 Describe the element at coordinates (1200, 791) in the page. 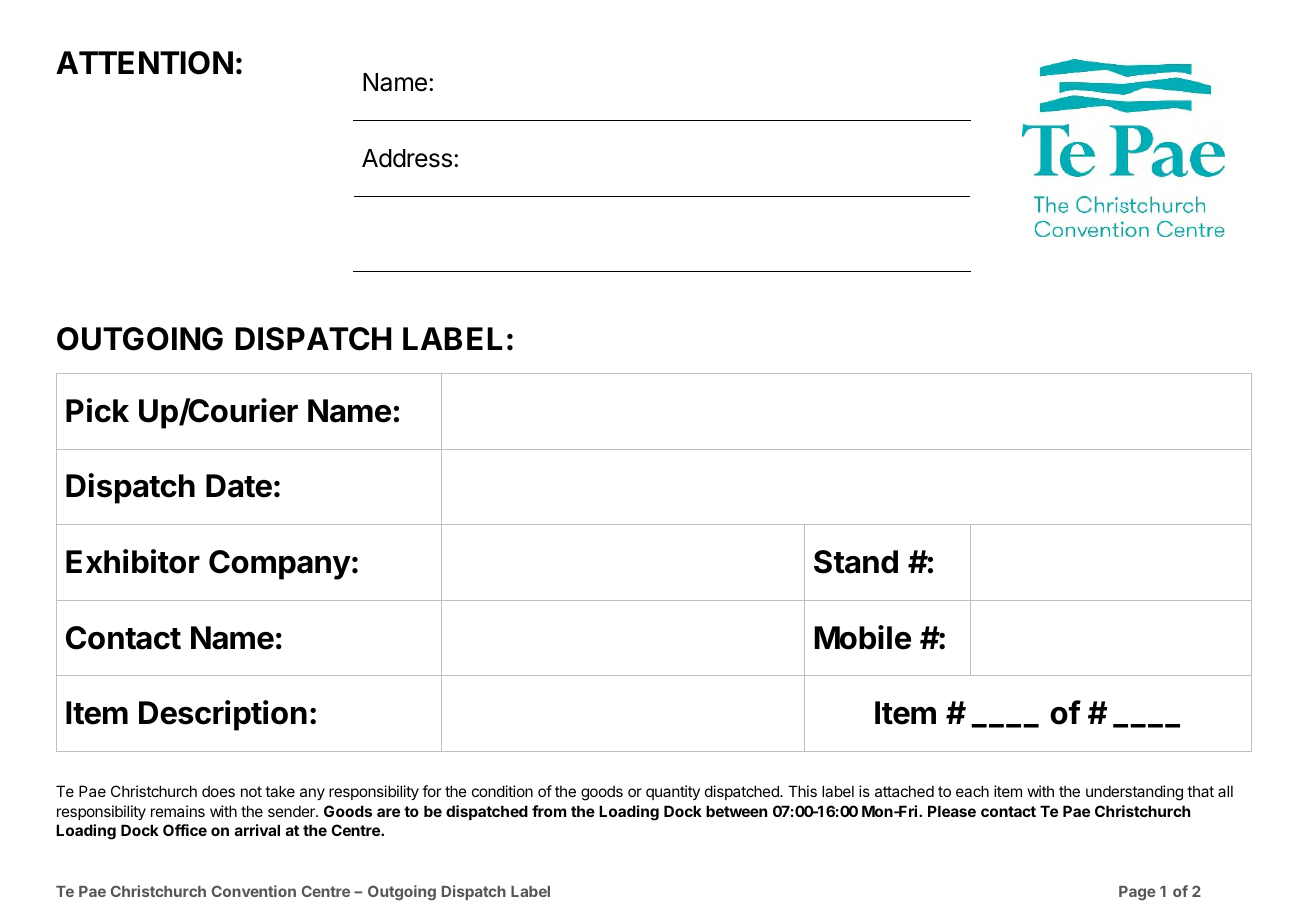

I see `that` at that location.
